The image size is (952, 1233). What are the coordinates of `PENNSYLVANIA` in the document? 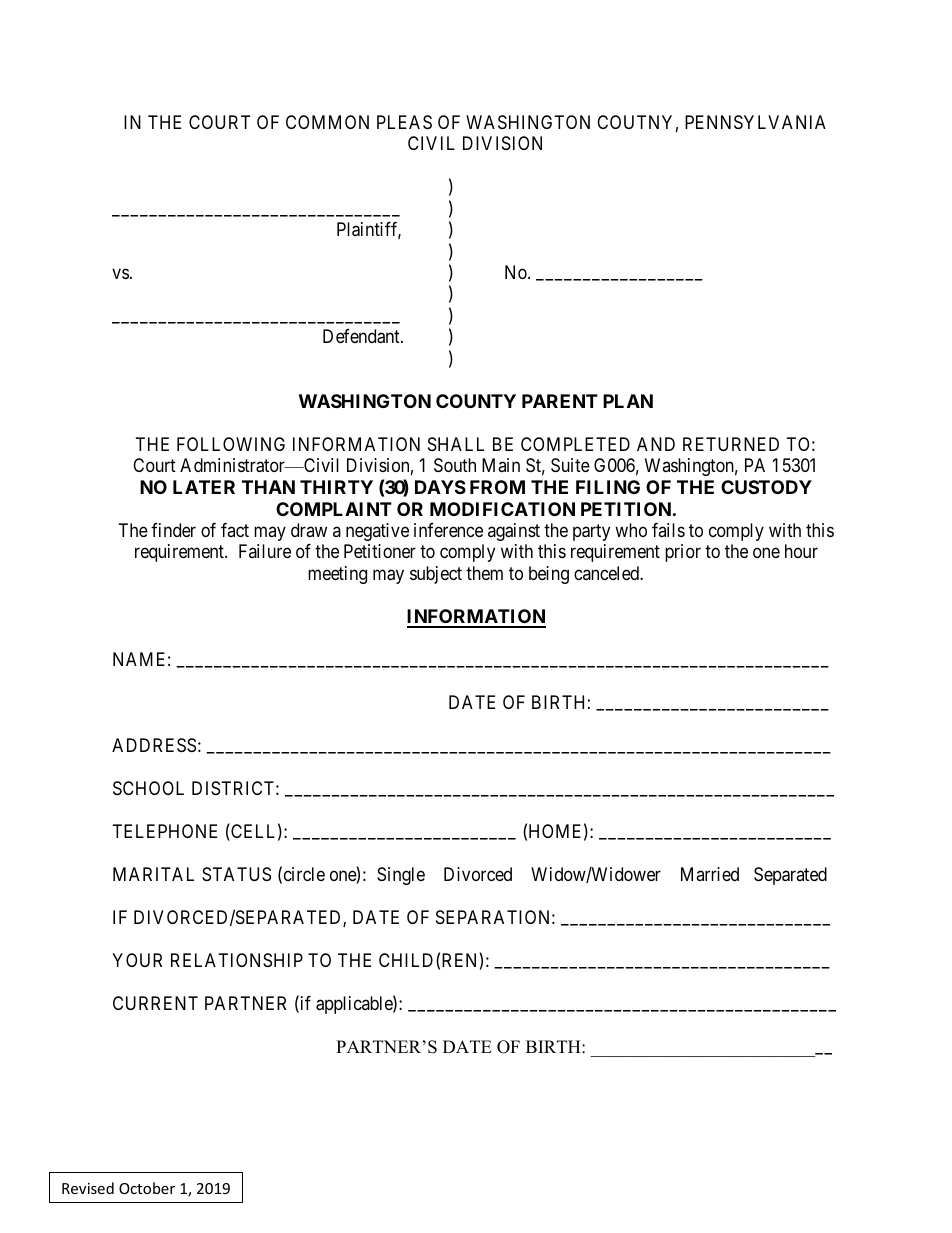 It's located at (755, 122).
